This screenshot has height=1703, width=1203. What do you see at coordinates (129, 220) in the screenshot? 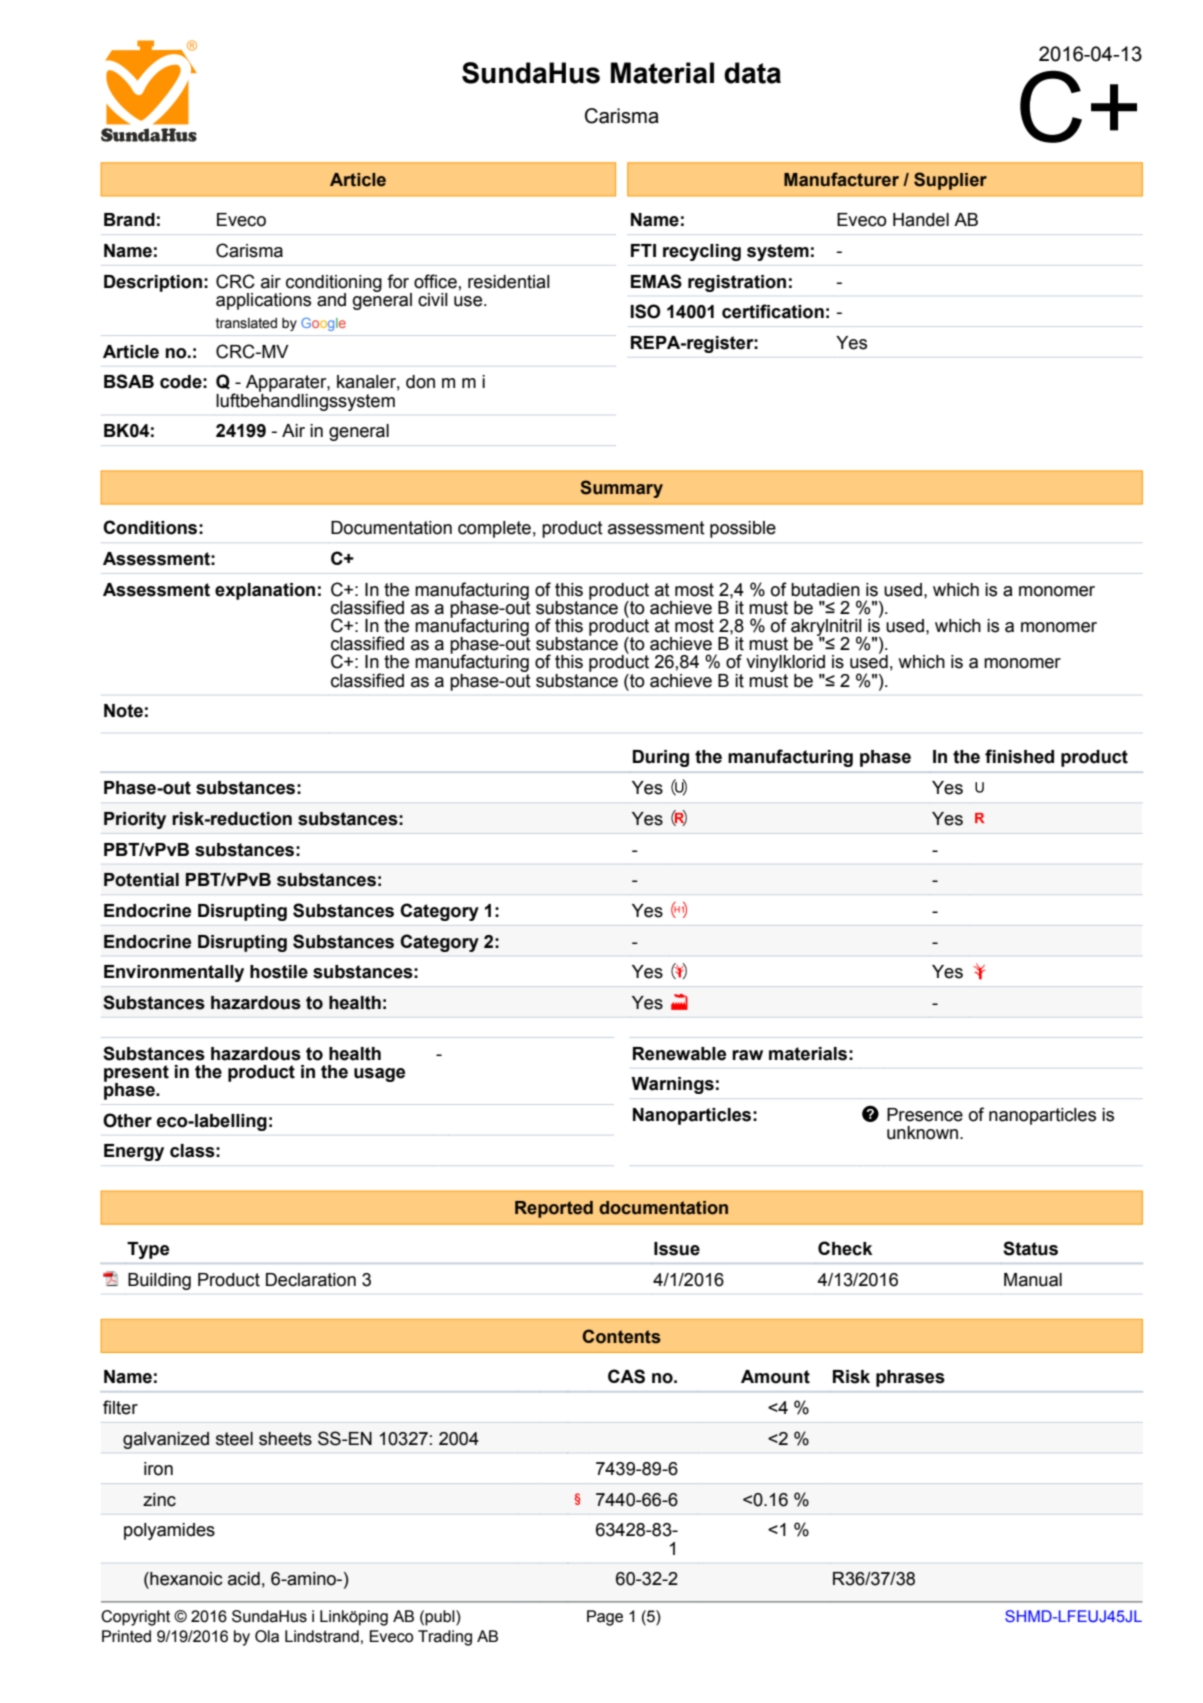
I see `Brand` at bounding box center [129, 220].
